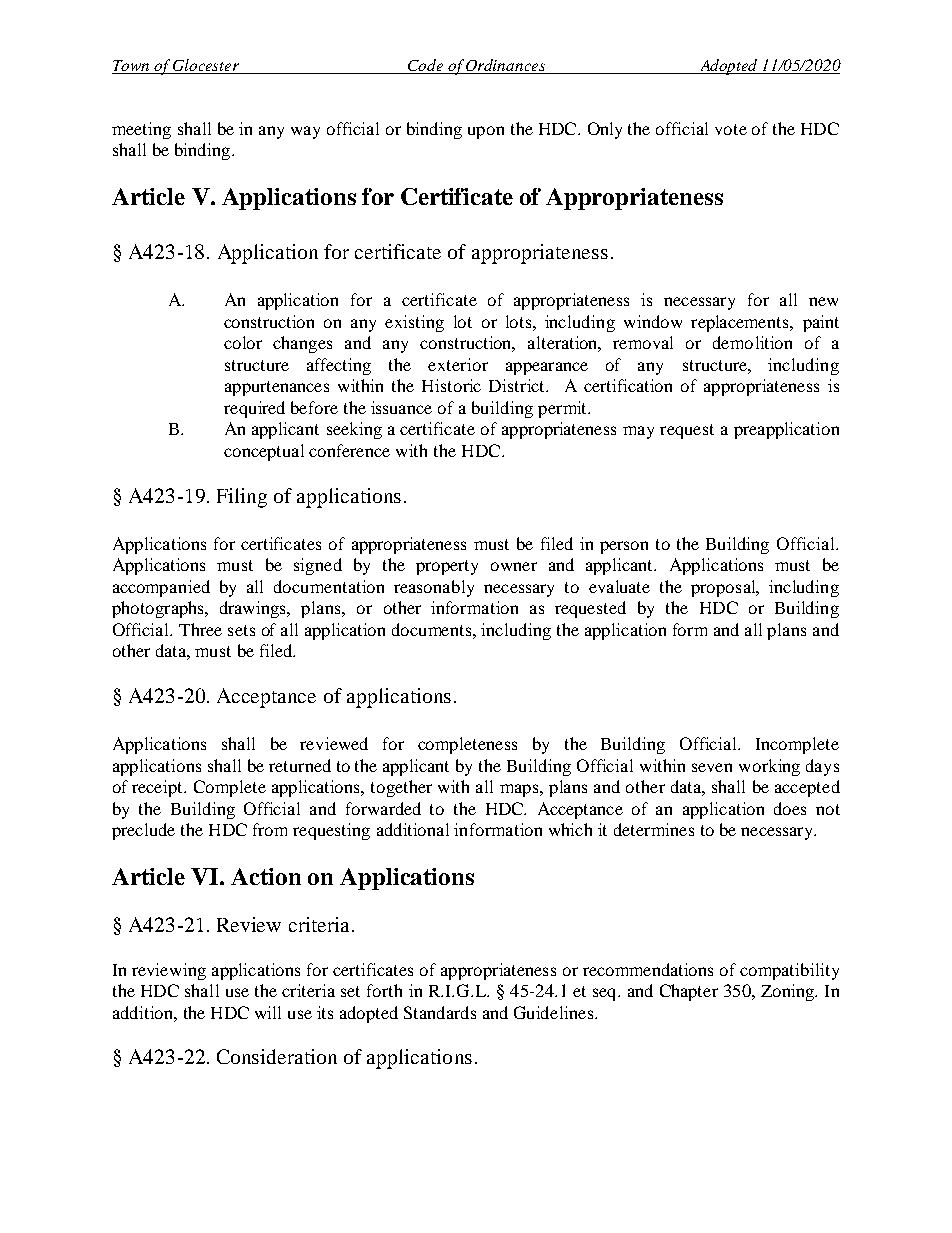 The width and height of the screenshot is (952, 1233). What do you see at coordinates (506, 66) in the screenshot?
I see `Ordinances` at bounding box center [506, 66].
